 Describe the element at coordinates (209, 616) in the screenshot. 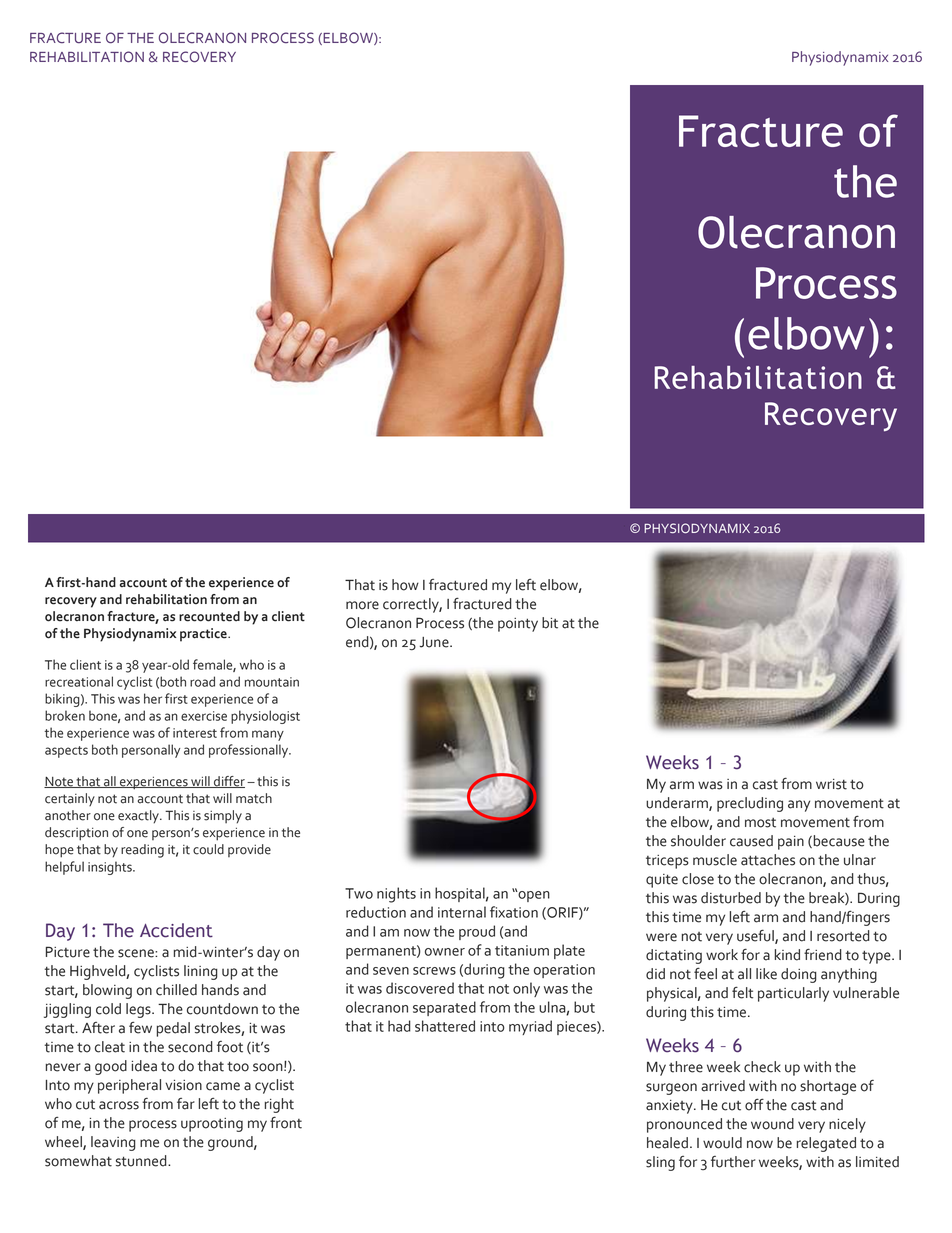

I see `recounted` at that location.
